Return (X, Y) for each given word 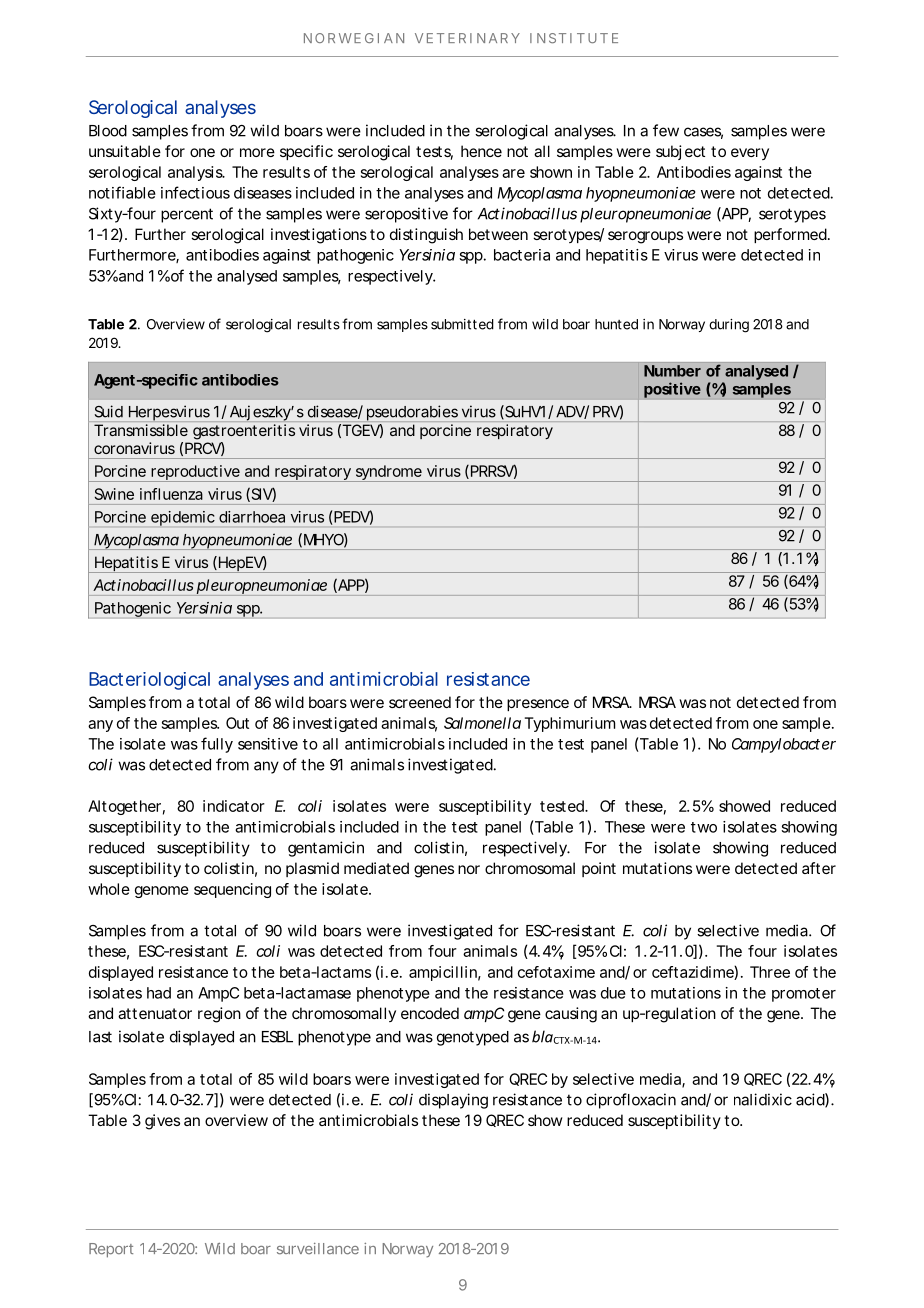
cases (703, 133)
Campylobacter (784, 745)
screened (420, 702)
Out (237, 723)
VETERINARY (467, 38)
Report (111, 1250)
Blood (108, 131)
